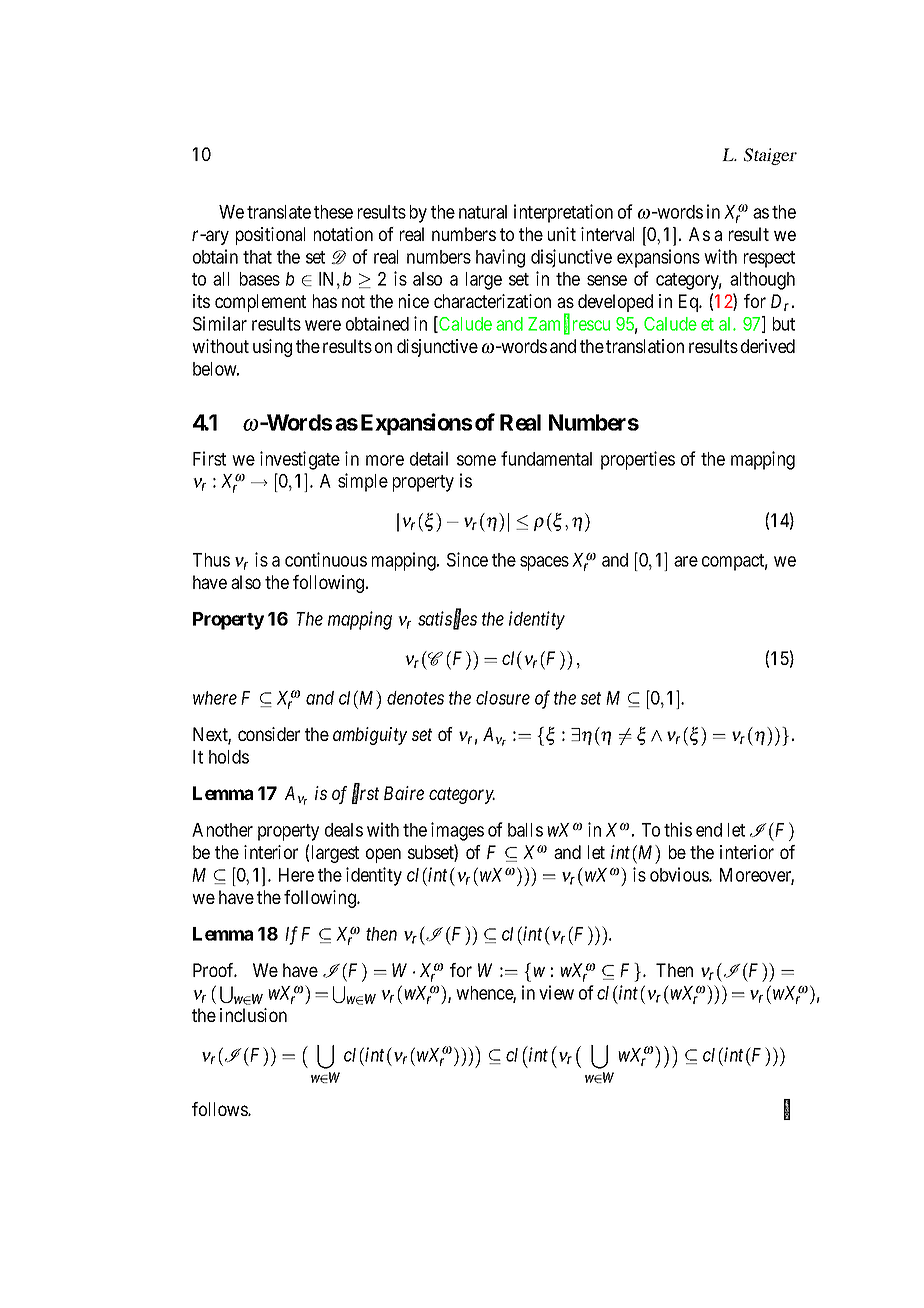  What do you see at coordinates (500, 258) in the screenshot?
I see `having` at bounding box center [500, 258].
